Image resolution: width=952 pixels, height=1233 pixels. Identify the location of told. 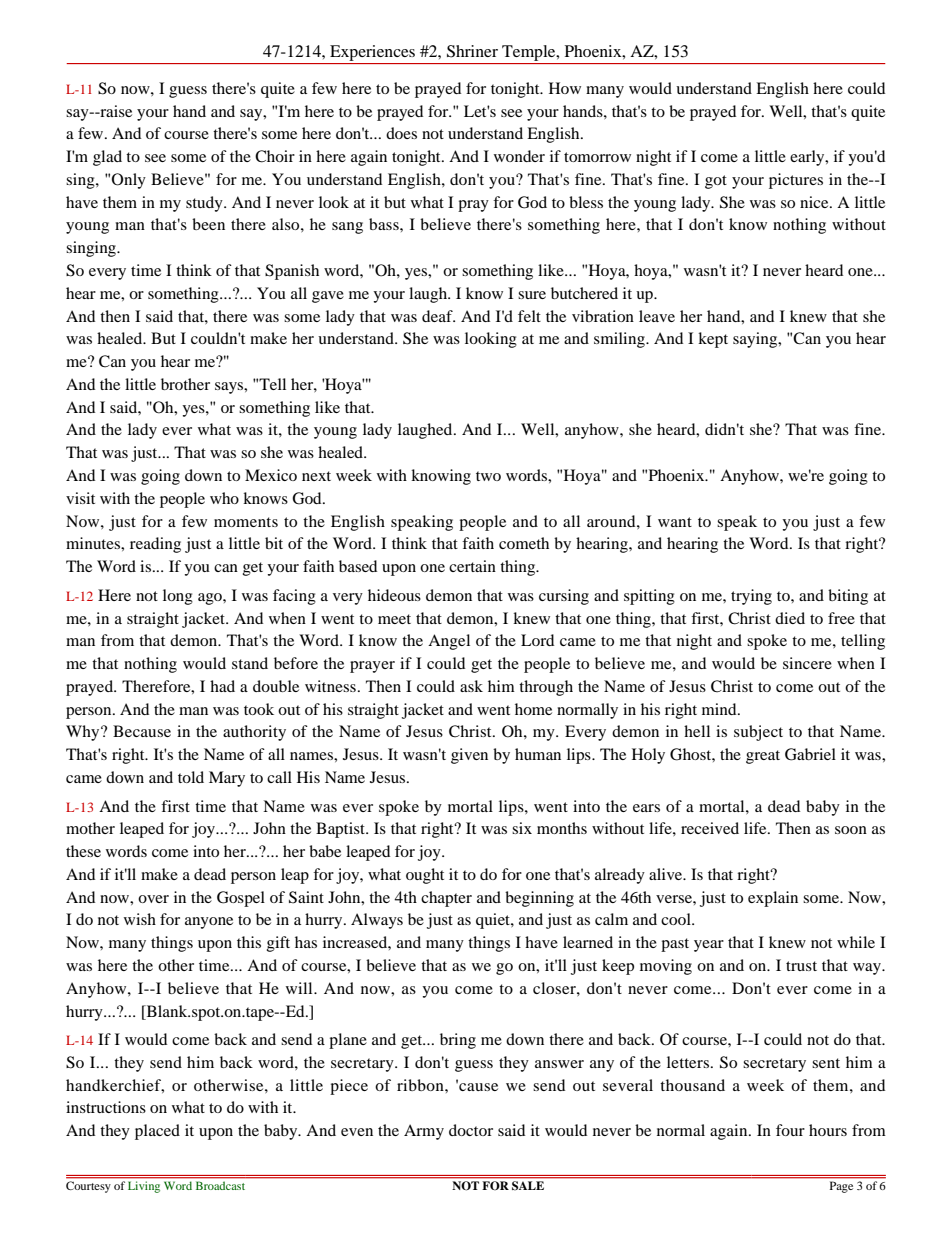
(191, 777).
